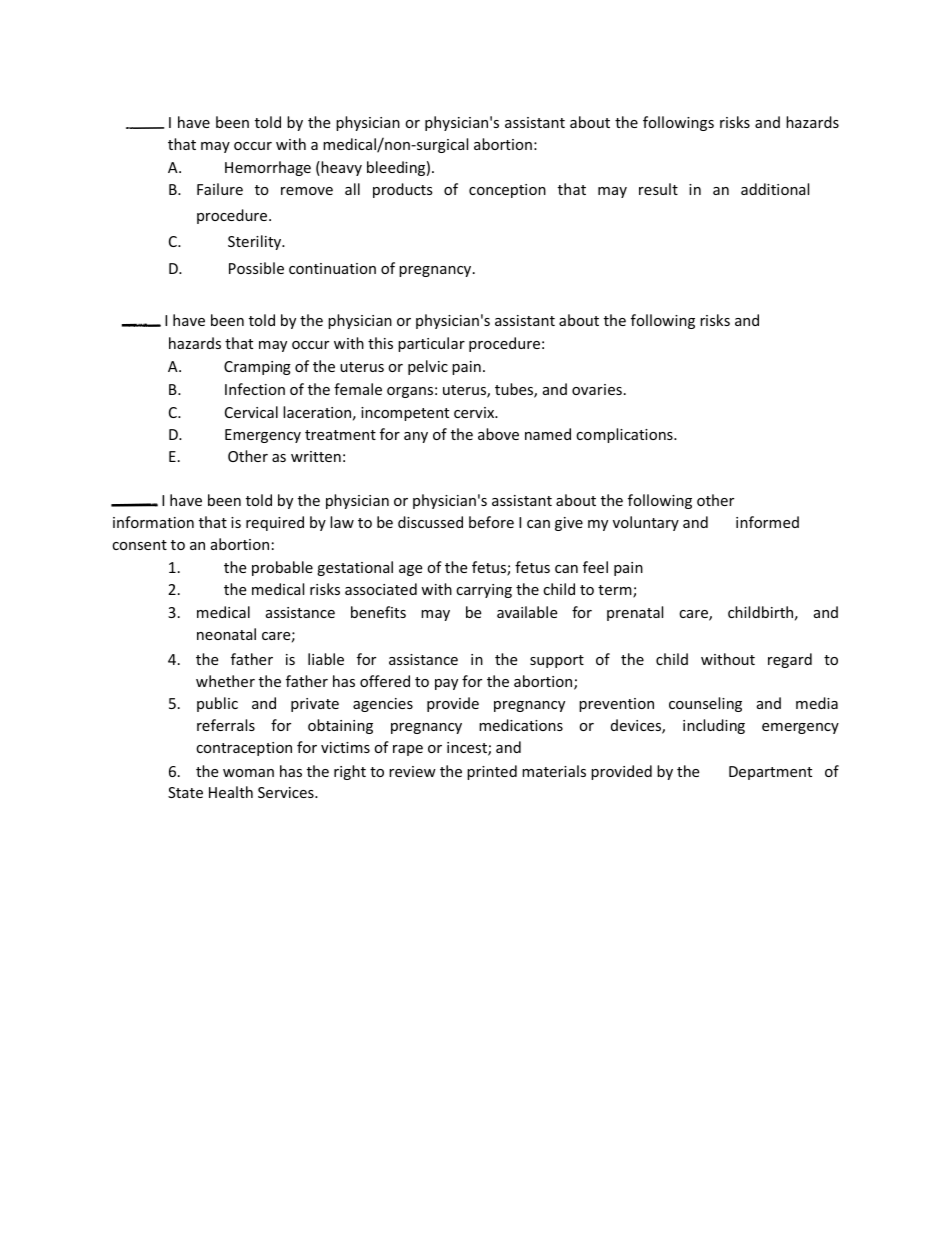  Describe the element at coordinates (256, 268) in the screenshot. I see `Possible` at that location.
